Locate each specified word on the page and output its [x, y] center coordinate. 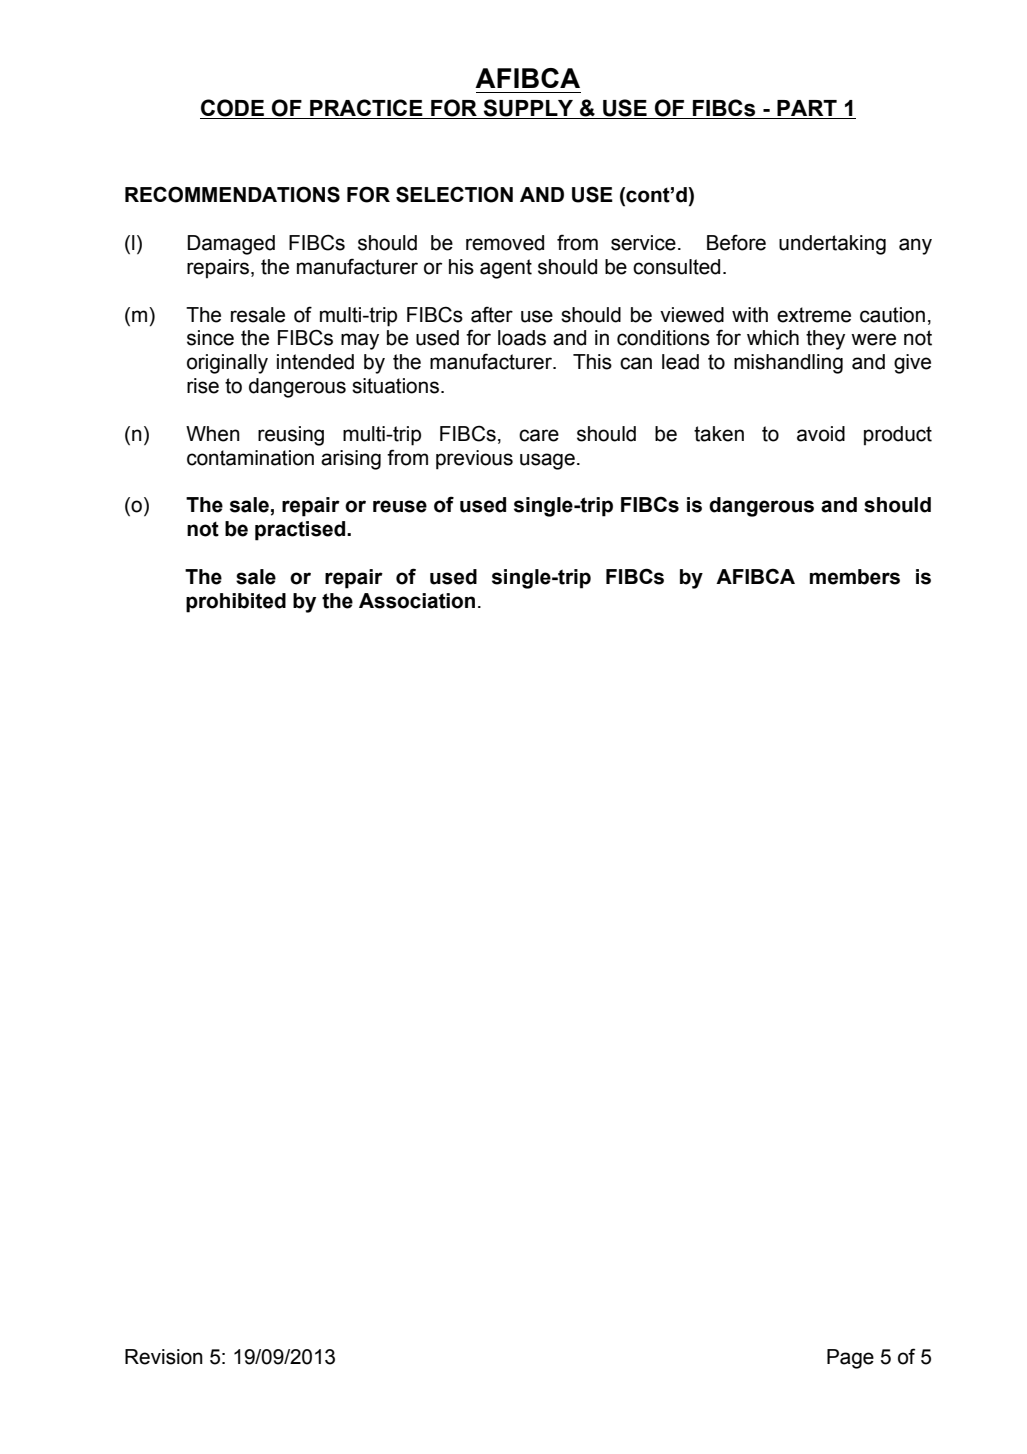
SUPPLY [529, 109]
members [855, 577]
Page [850, 1359]
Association [417, 601]
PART [807, 108]
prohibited [236, 603]
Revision [164, 1357]
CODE [232, 108]
